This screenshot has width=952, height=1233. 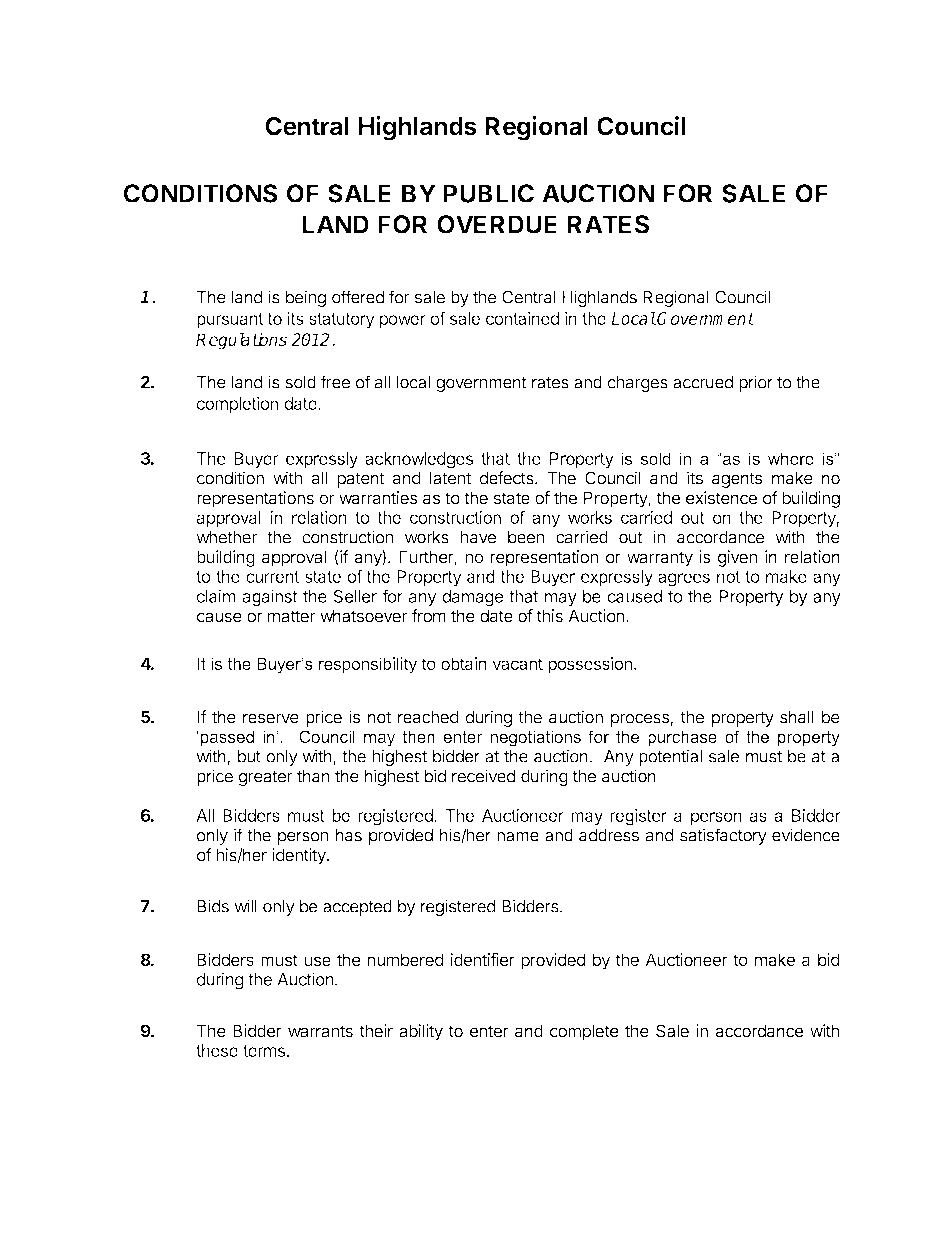 I want to click on agrees, so click(x=684, y=580).
